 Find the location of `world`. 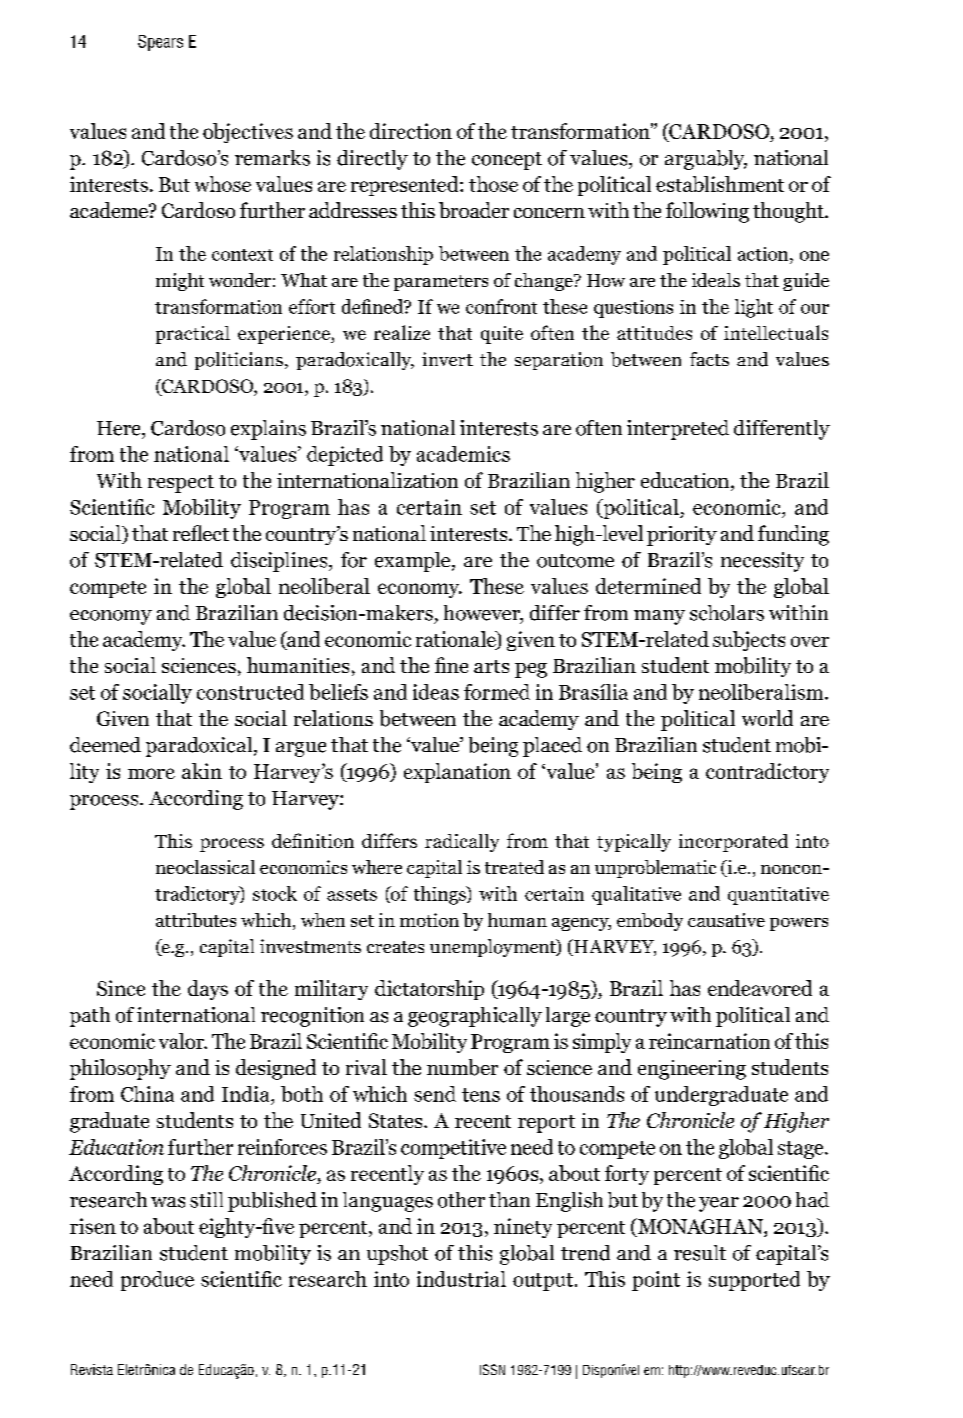

world is located at coordinates (767, 718).
